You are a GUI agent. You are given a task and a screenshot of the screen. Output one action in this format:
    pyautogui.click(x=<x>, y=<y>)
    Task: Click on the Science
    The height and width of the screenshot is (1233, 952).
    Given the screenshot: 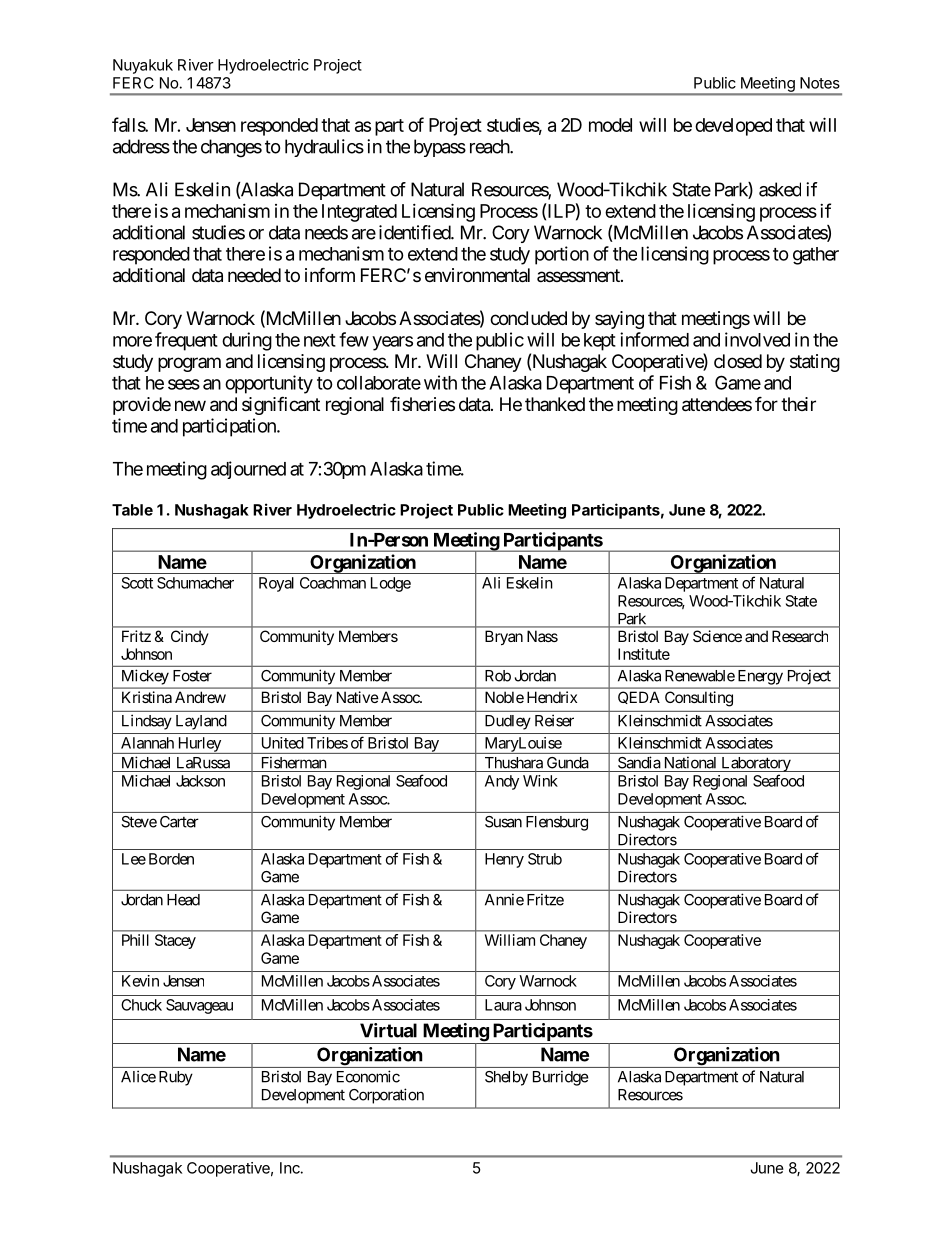 What is the action you would take?
    pyautogui.click(x=717, y=636)
